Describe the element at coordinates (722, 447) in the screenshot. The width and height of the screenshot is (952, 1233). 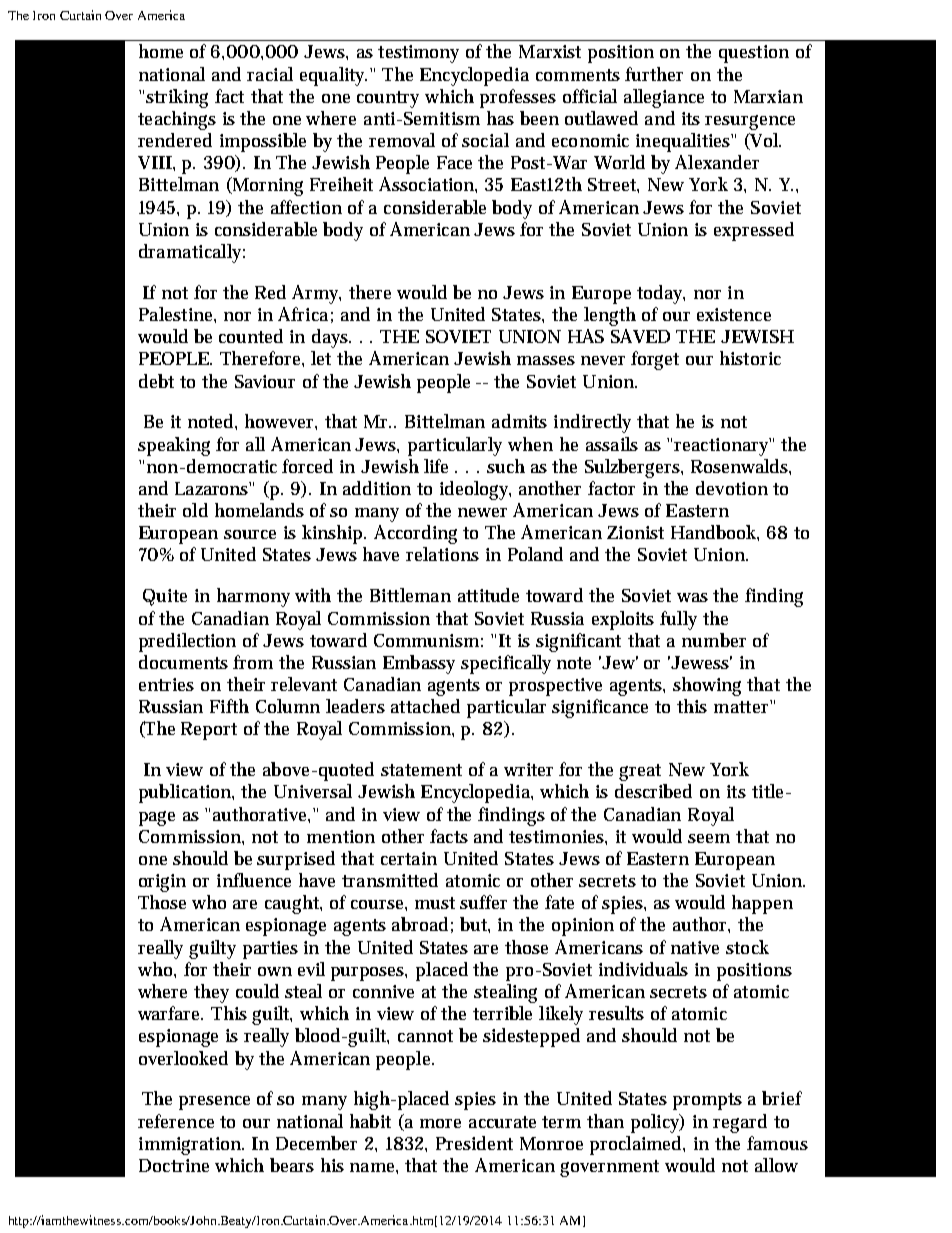
I see `reactionary` at that location.
